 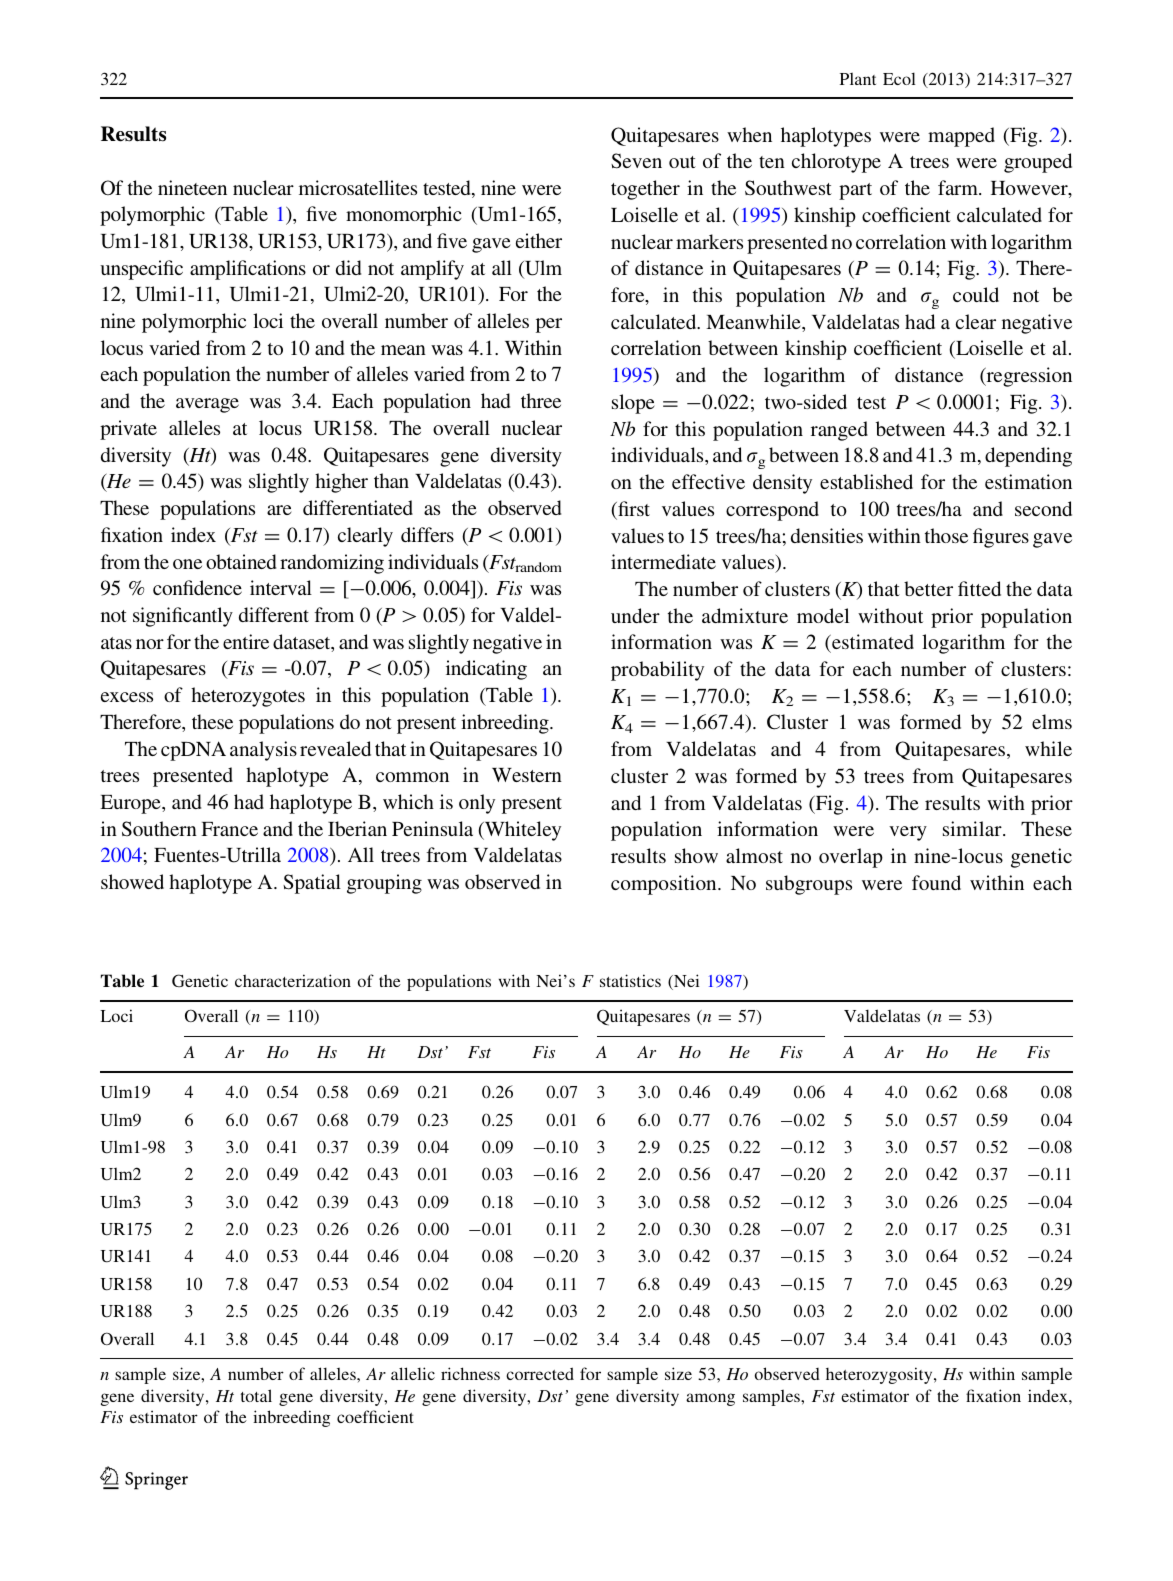 What do you see at coordinates (527, 775) in the screenshot?
I see `Western` at bounding box center [527, 775].
